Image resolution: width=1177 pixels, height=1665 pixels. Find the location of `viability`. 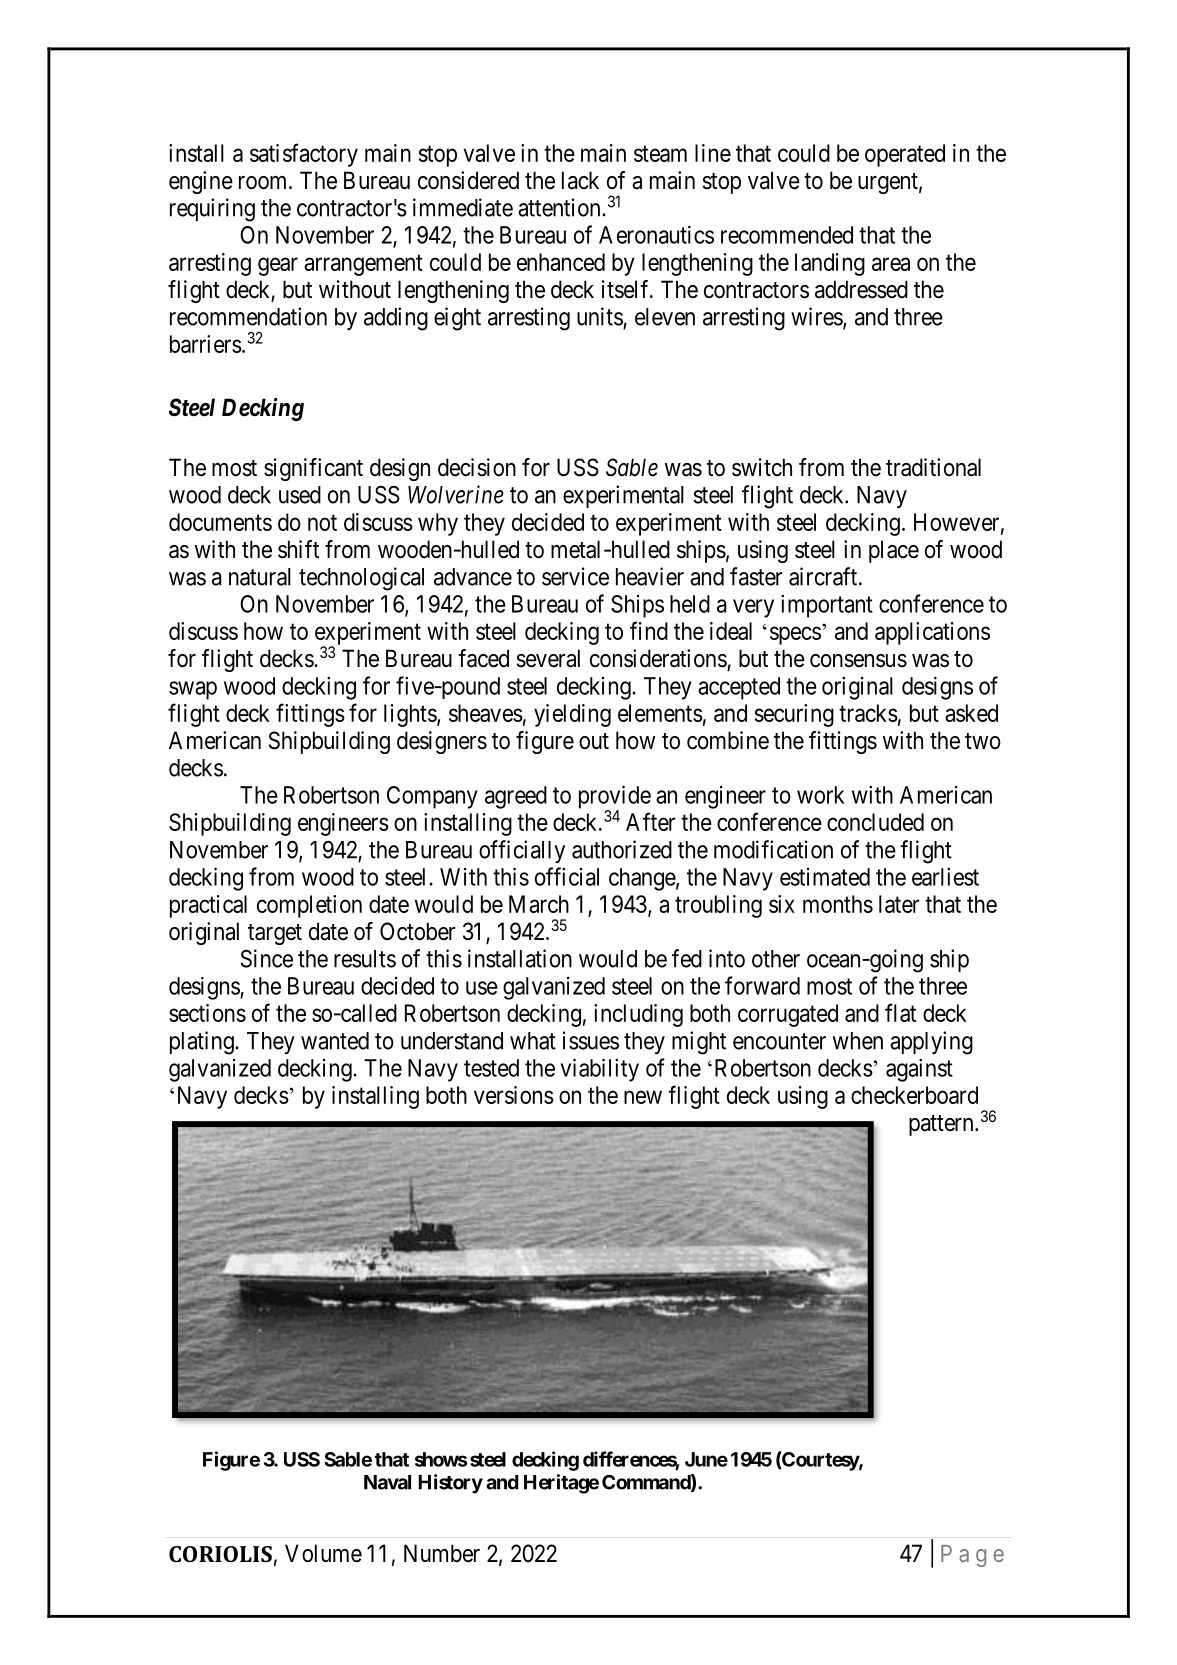

viability is located at coordinates (600, 1070).
